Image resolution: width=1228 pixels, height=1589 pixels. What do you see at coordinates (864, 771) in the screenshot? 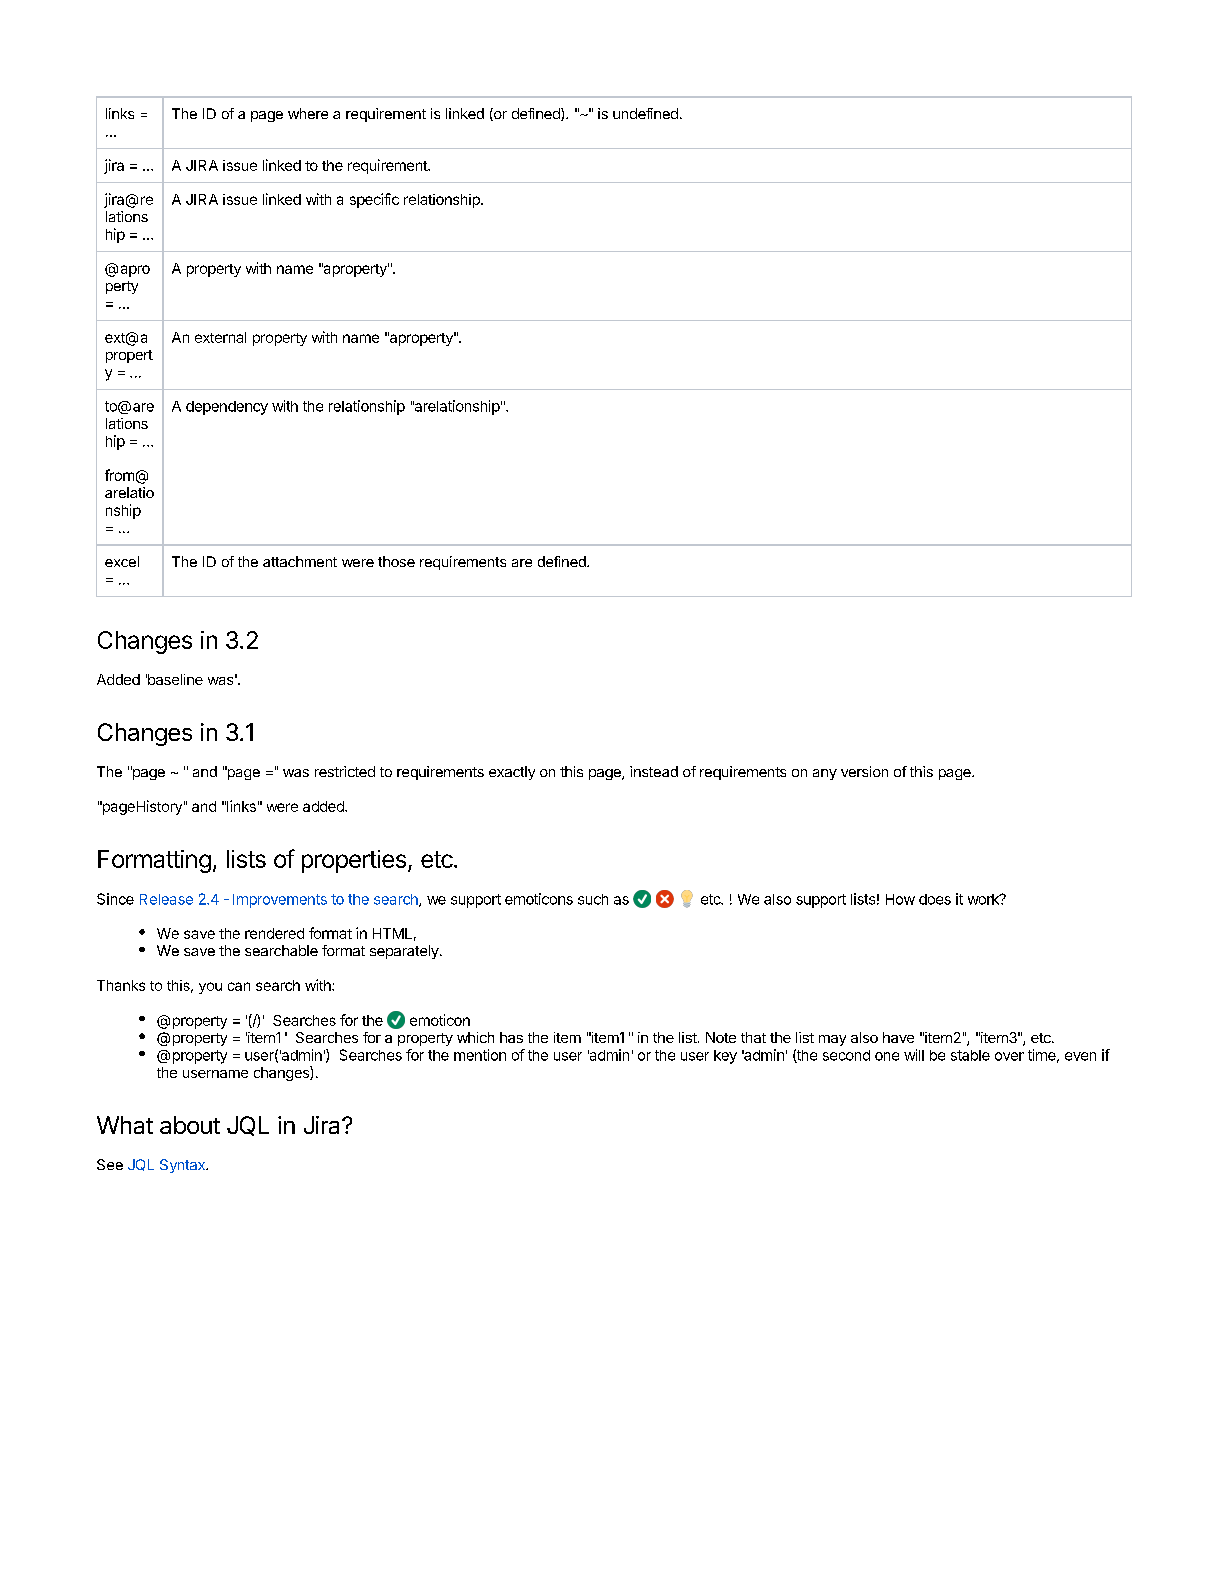
I see `version` at bounding box center [864, 771].
